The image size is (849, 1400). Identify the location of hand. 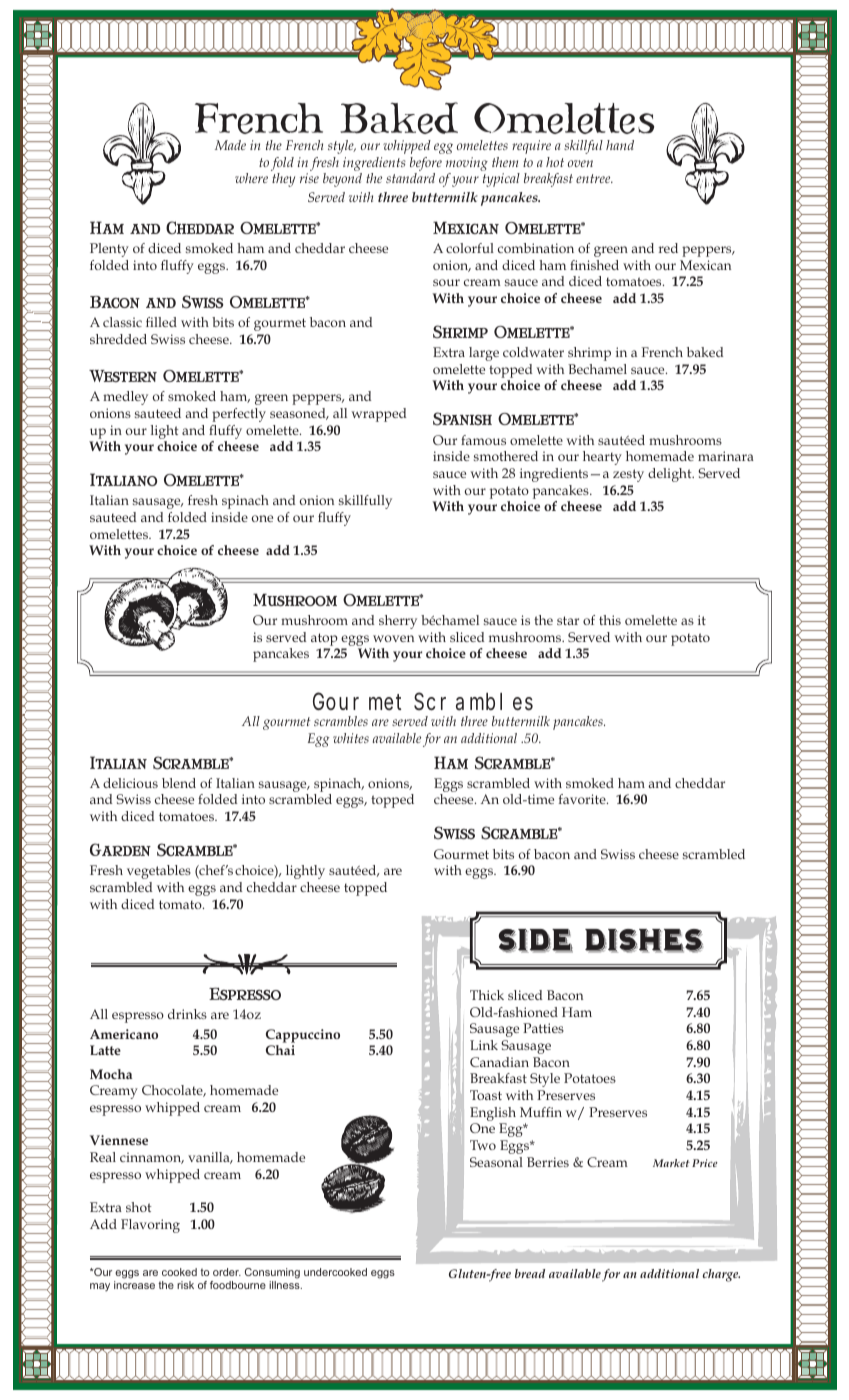
(620, 145).
